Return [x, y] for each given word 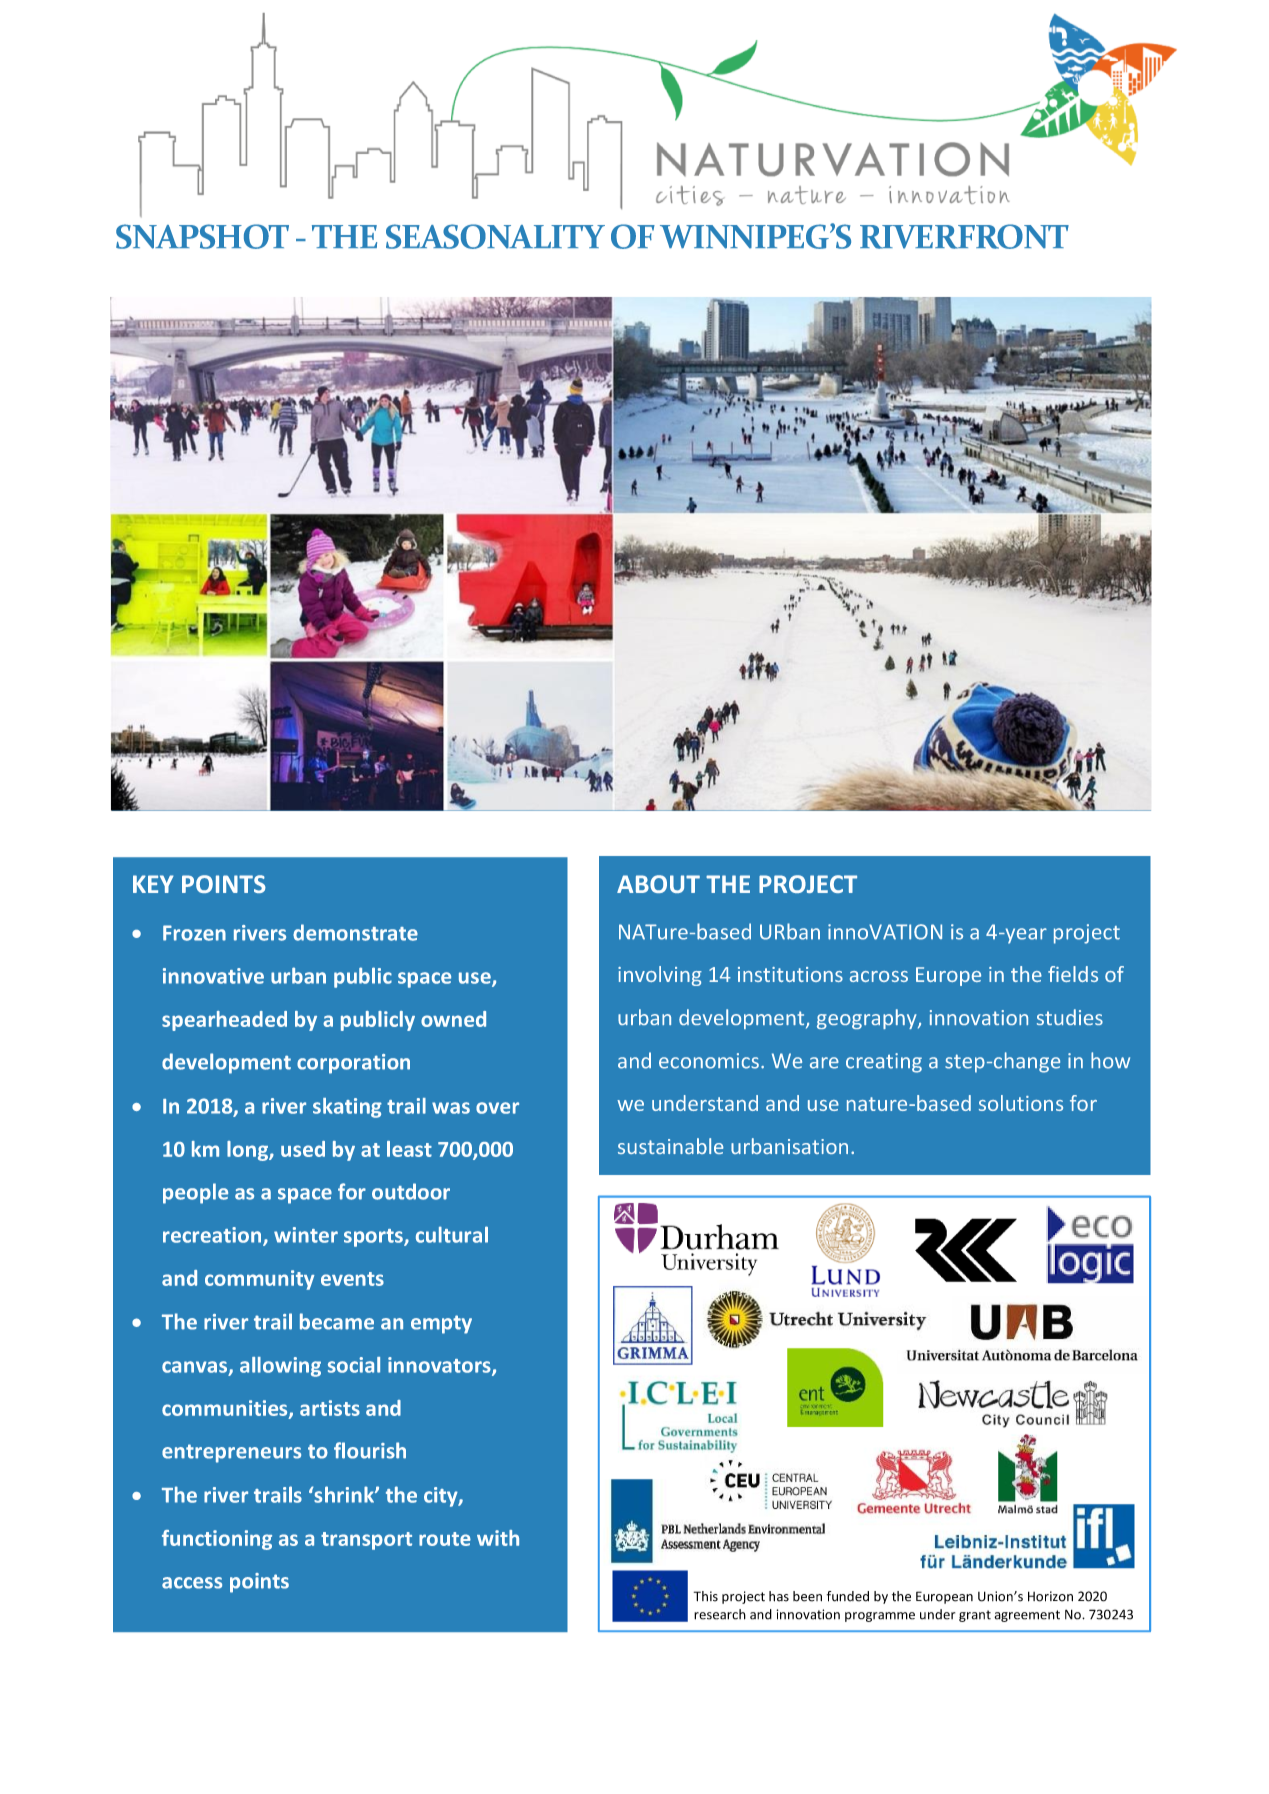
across [879, 976]
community [260, 1280]
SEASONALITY [495, 236]
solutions [1021, 1103]
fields [1073, 974]
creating [884, 1063]
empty [441, 1324]
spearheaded [224, 1021]
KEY [153, 884]
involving [660, 976]
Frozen [194, 933]
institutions [790, 974]
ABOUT [658, 884]
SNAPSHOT [202, 236]
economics [709, 1061]
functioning [217, 1540]
